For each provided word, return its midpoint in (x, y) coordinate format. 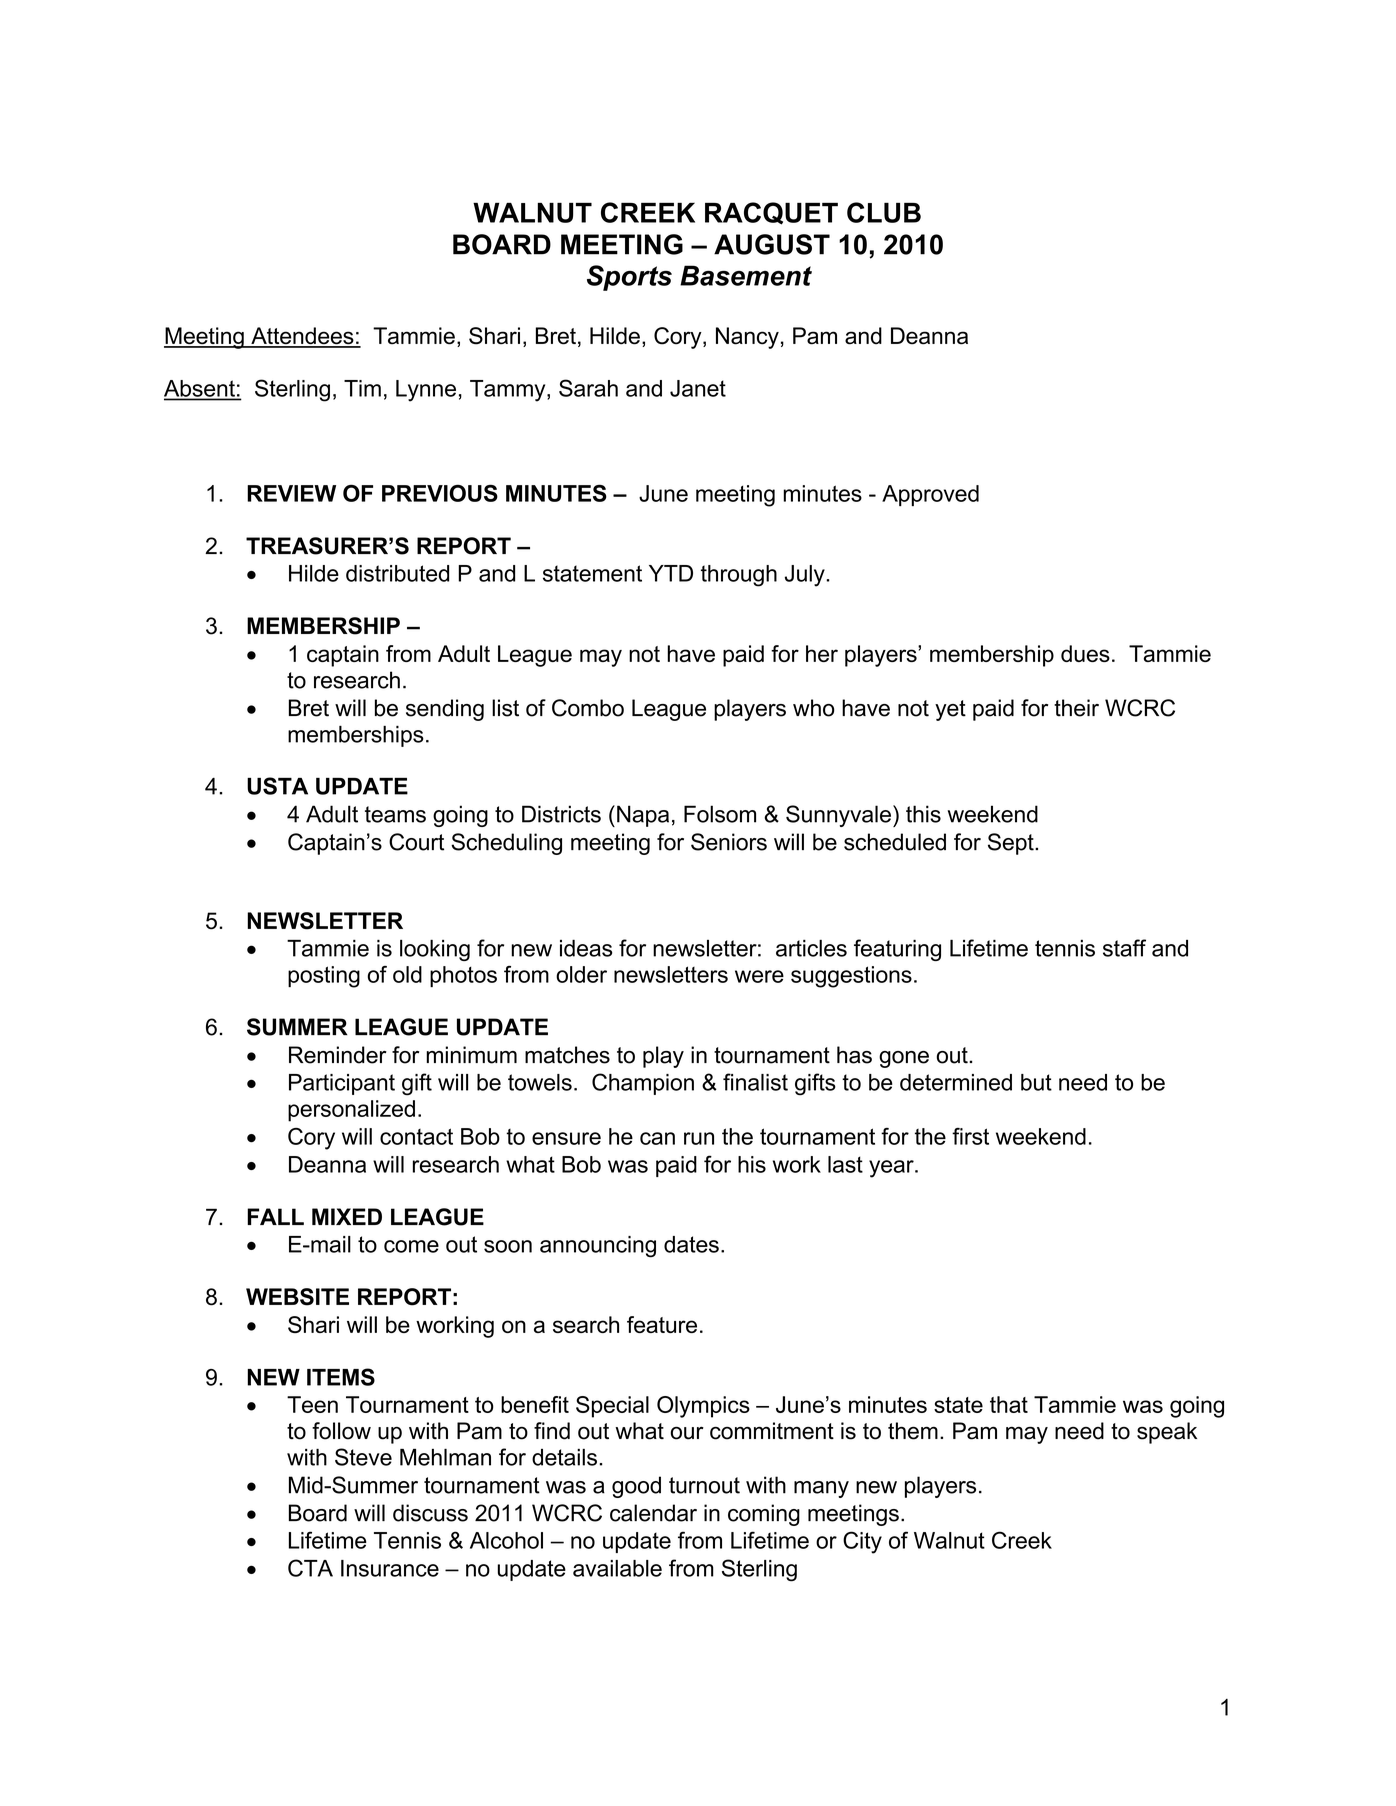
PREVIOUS (440, 493)
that (1009, 1404)
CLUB (884, 212)
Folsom (720, 814)
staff (1124, 948)
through (739, 576)
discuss (430, 1513)
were (759, 976)
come (411, 1246)
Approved (930, 495)
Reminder (338, 1055)
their (1076, 708)
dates (691, 1244)
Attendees (302, 337)
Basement (746, 275)
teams (395, 814)
